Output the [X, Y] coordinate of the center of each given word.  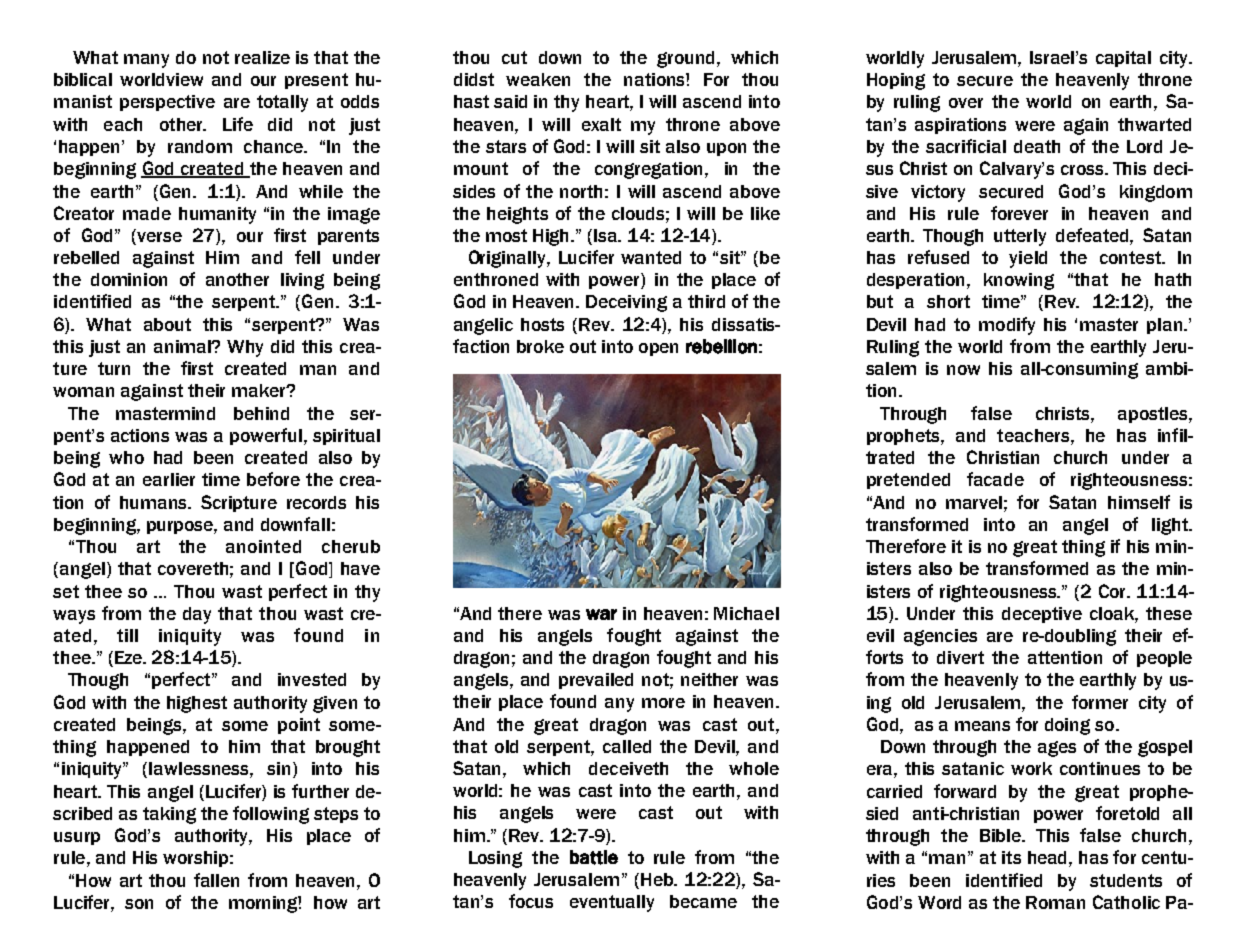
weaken [538, 79]
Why [245, 348]
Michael [746, 613]
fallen [216, 880]
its [1011, 857]
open [658, 349]
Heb [658, 879]
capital [1123, 59]
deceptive [1042, 615]
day [197, 615]
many [146, 61]
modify [1007, 326]
